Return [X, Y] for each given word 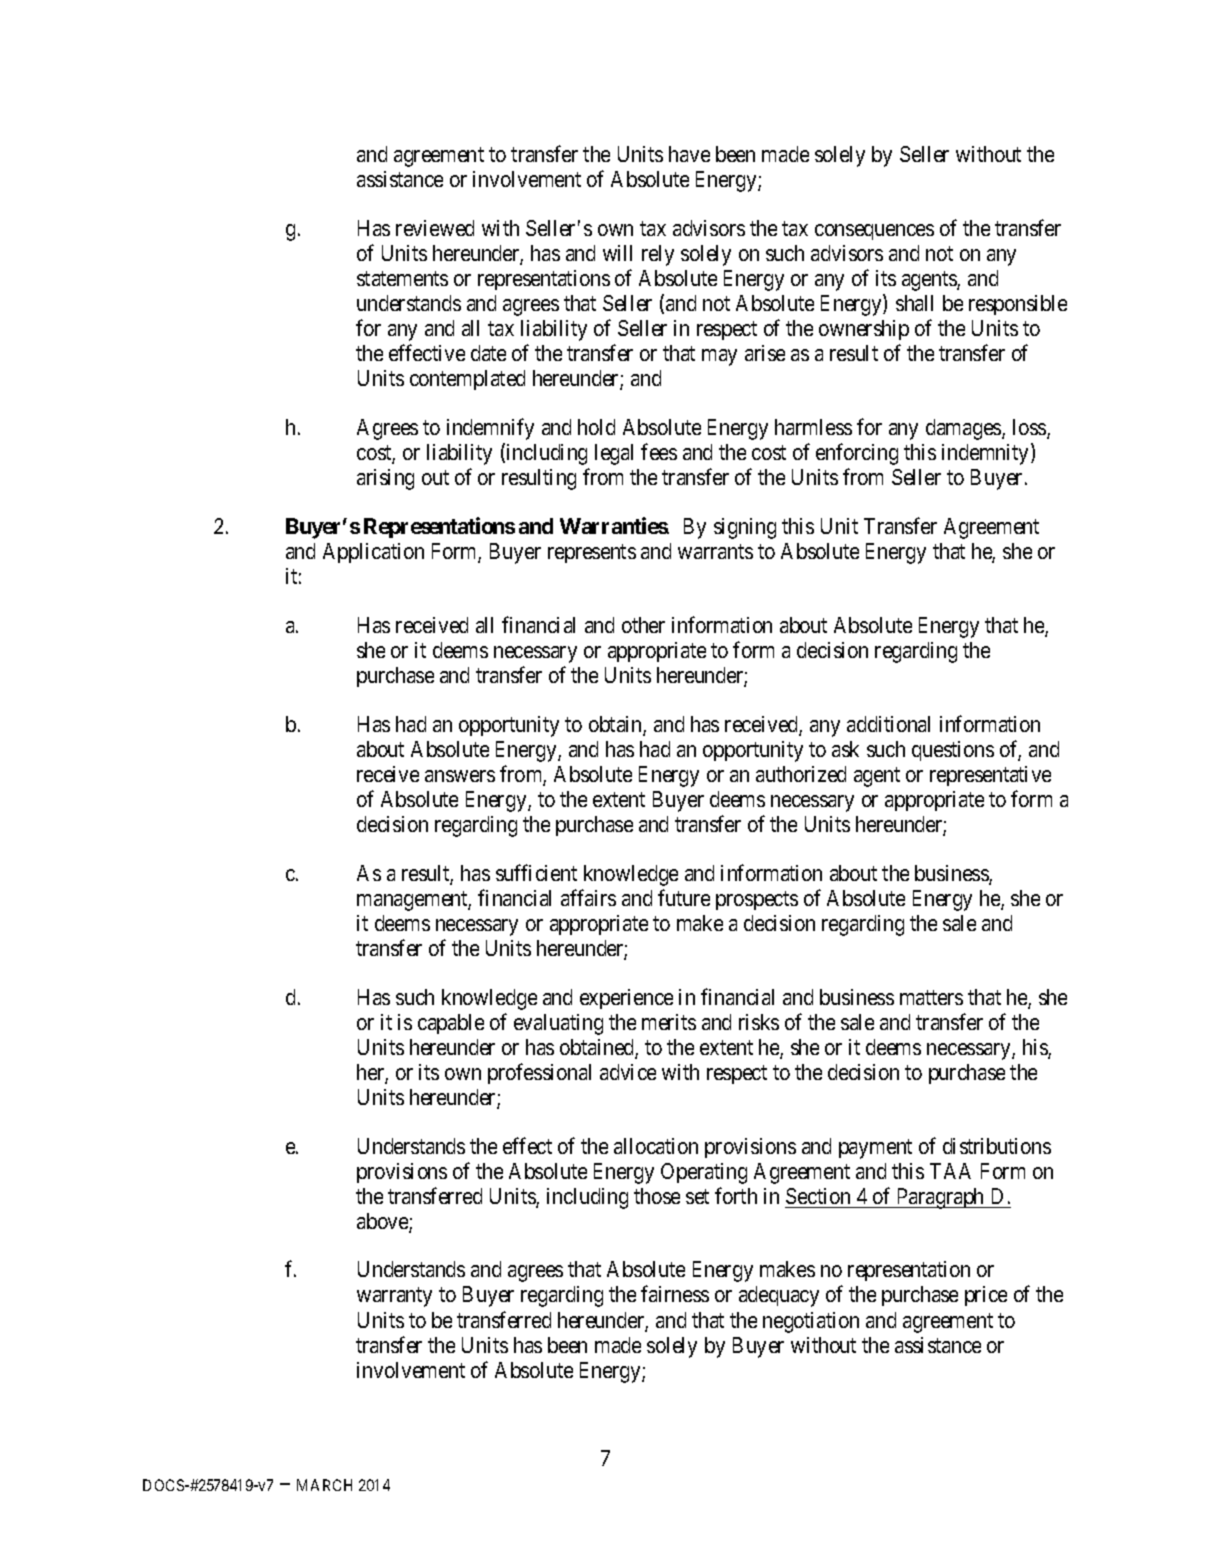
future [684, 897]
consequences [874, 232]
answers [460, 776]
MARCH [324, 1485]
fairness [675, 1294]
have [689, 154]
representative [990, 776]
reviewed [435, 228]
